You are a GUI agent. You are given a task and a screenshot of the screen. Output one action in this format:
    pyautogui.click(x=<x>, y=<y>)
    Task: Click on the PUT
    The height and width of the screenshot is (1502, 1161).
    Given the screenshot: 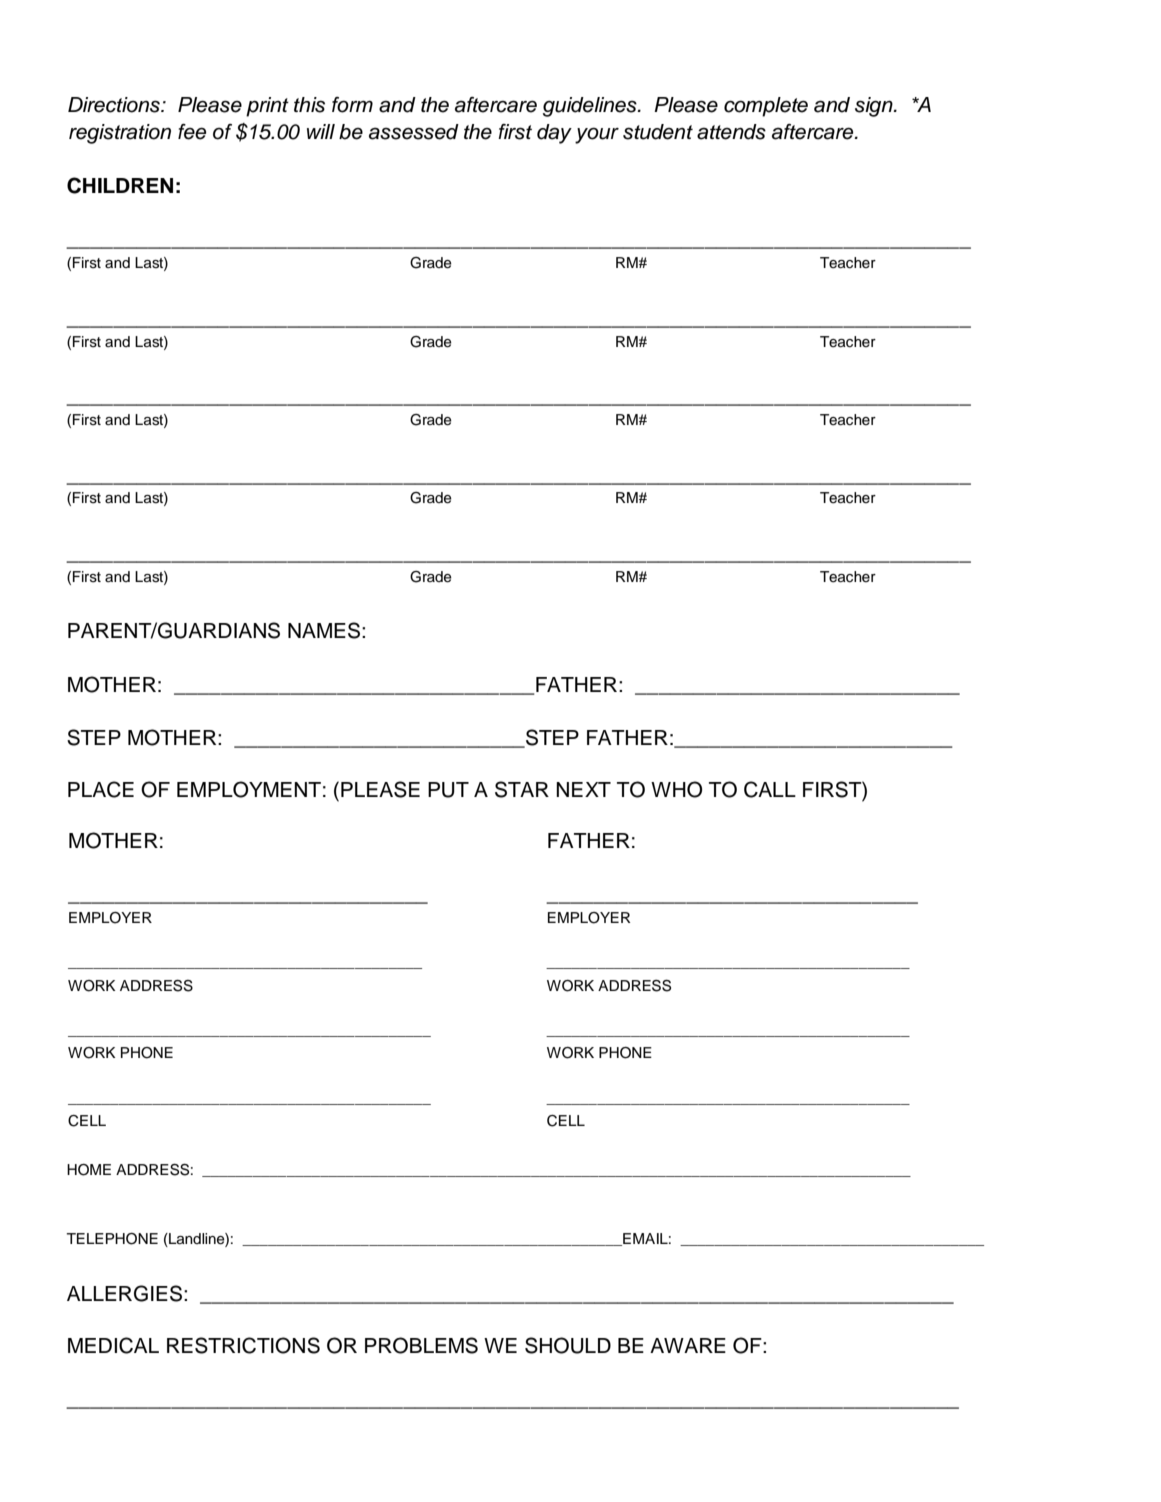 What is the action you would take?
    pyautogui.click(x=448, y=790)
